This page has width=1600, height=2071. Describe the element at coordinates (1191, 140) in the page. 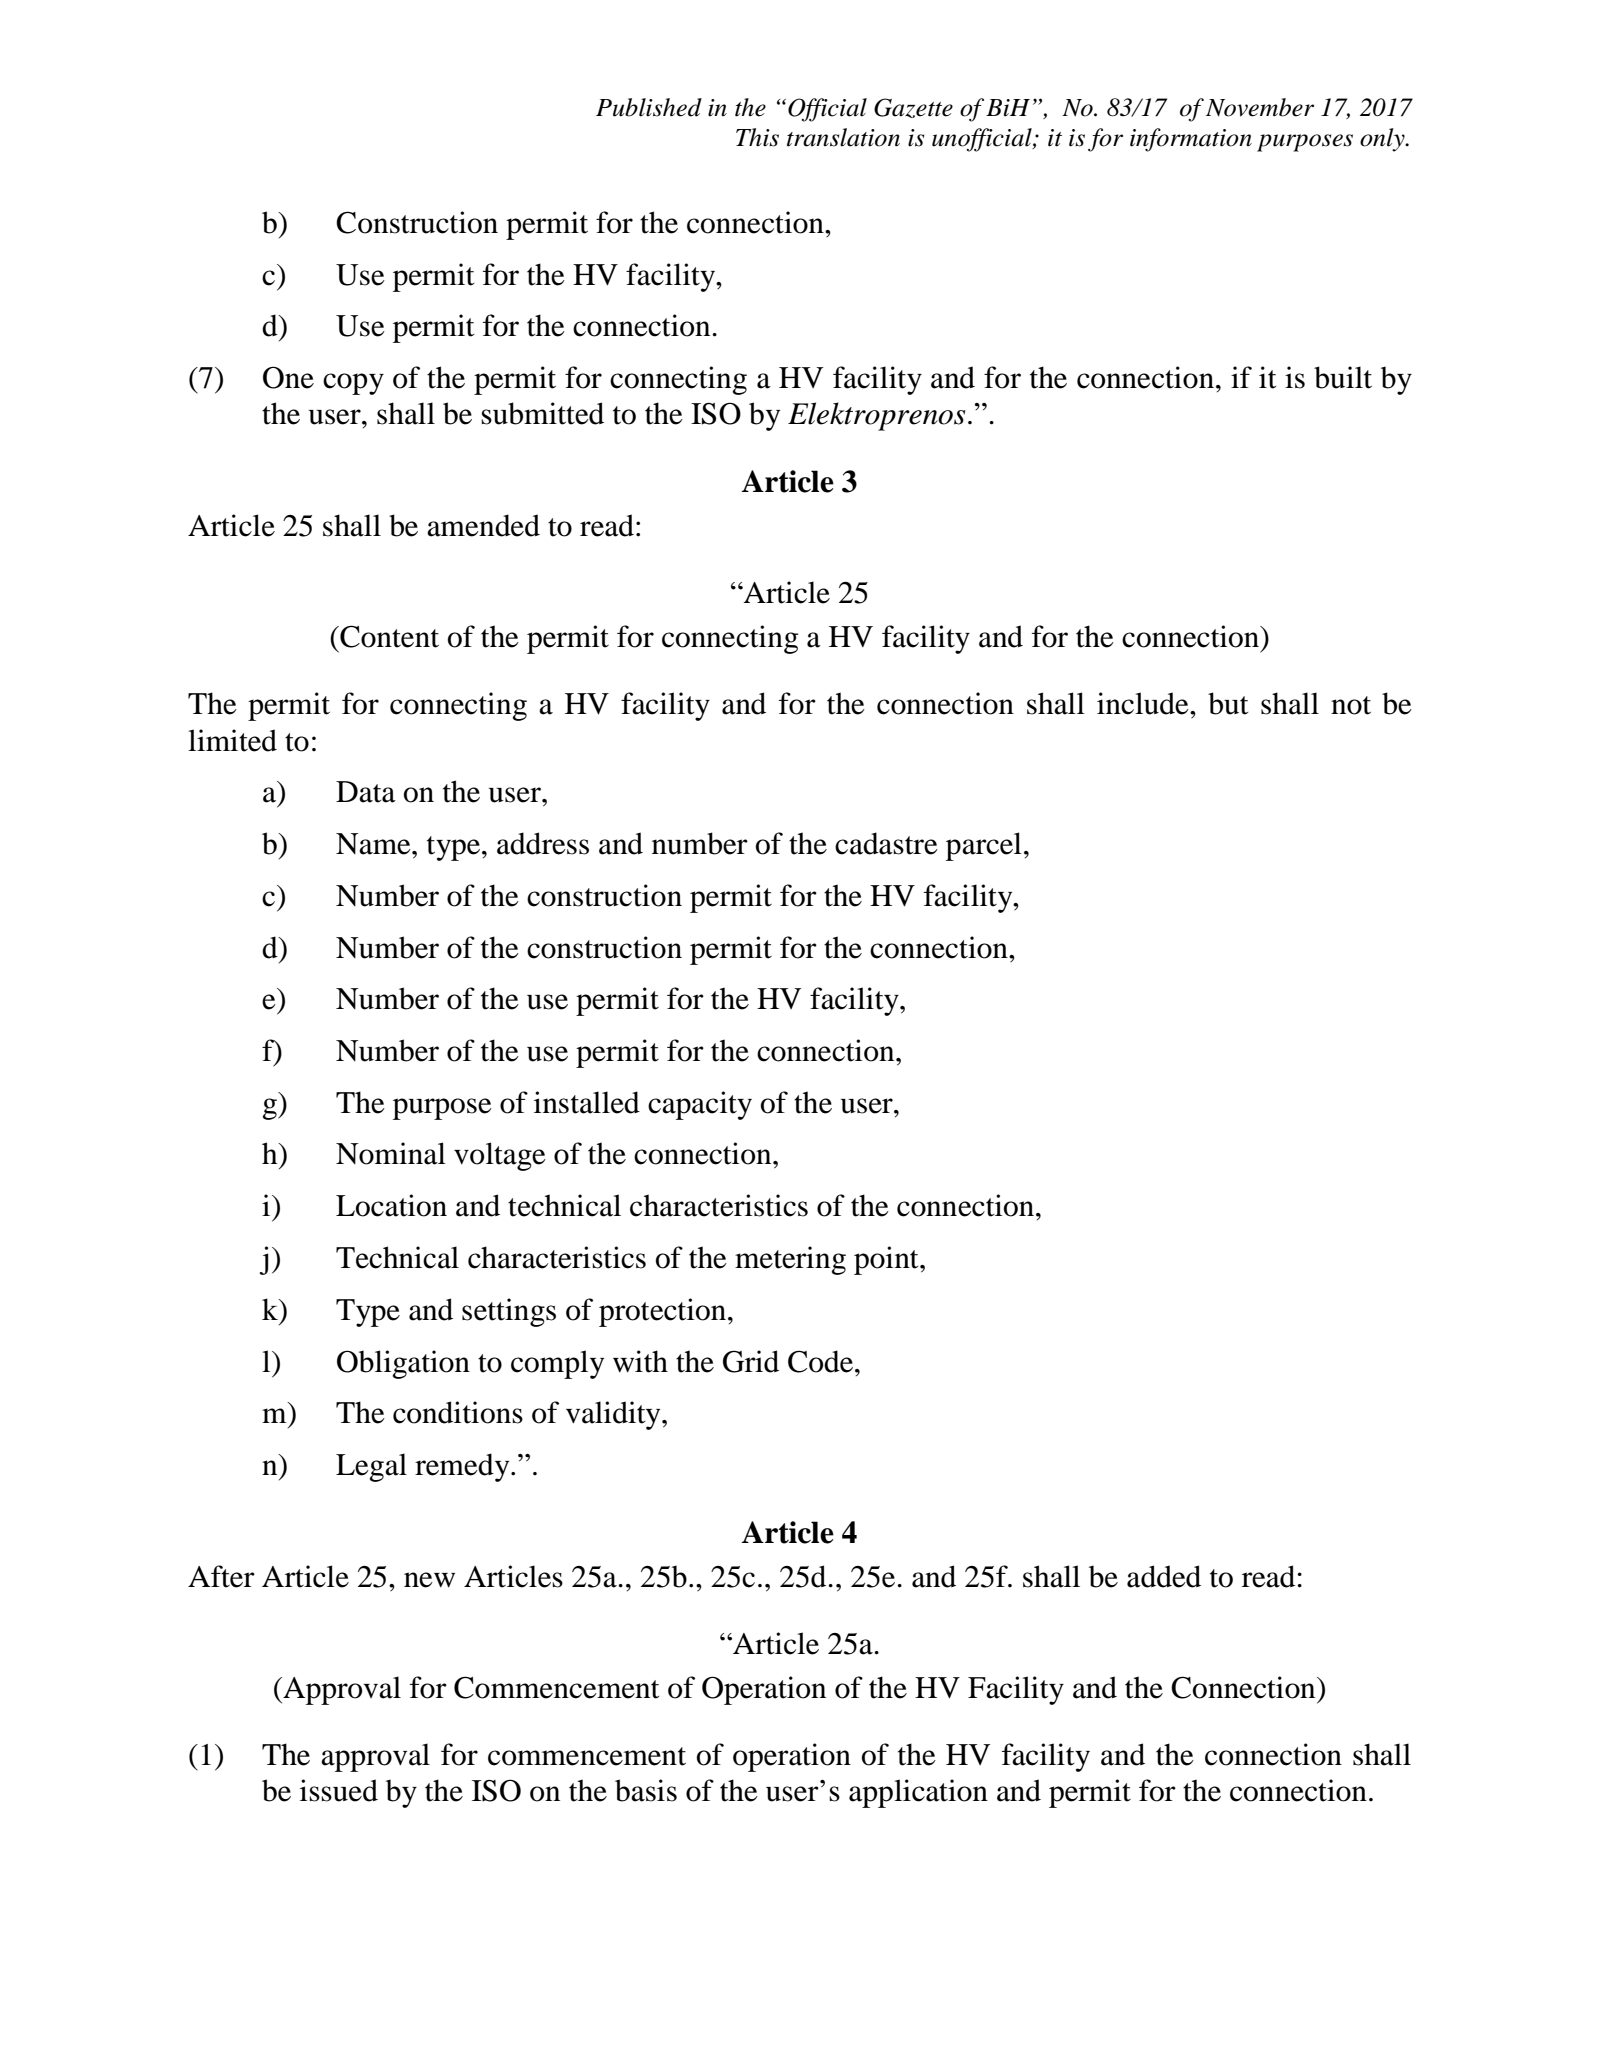

I see `information` at that location.
